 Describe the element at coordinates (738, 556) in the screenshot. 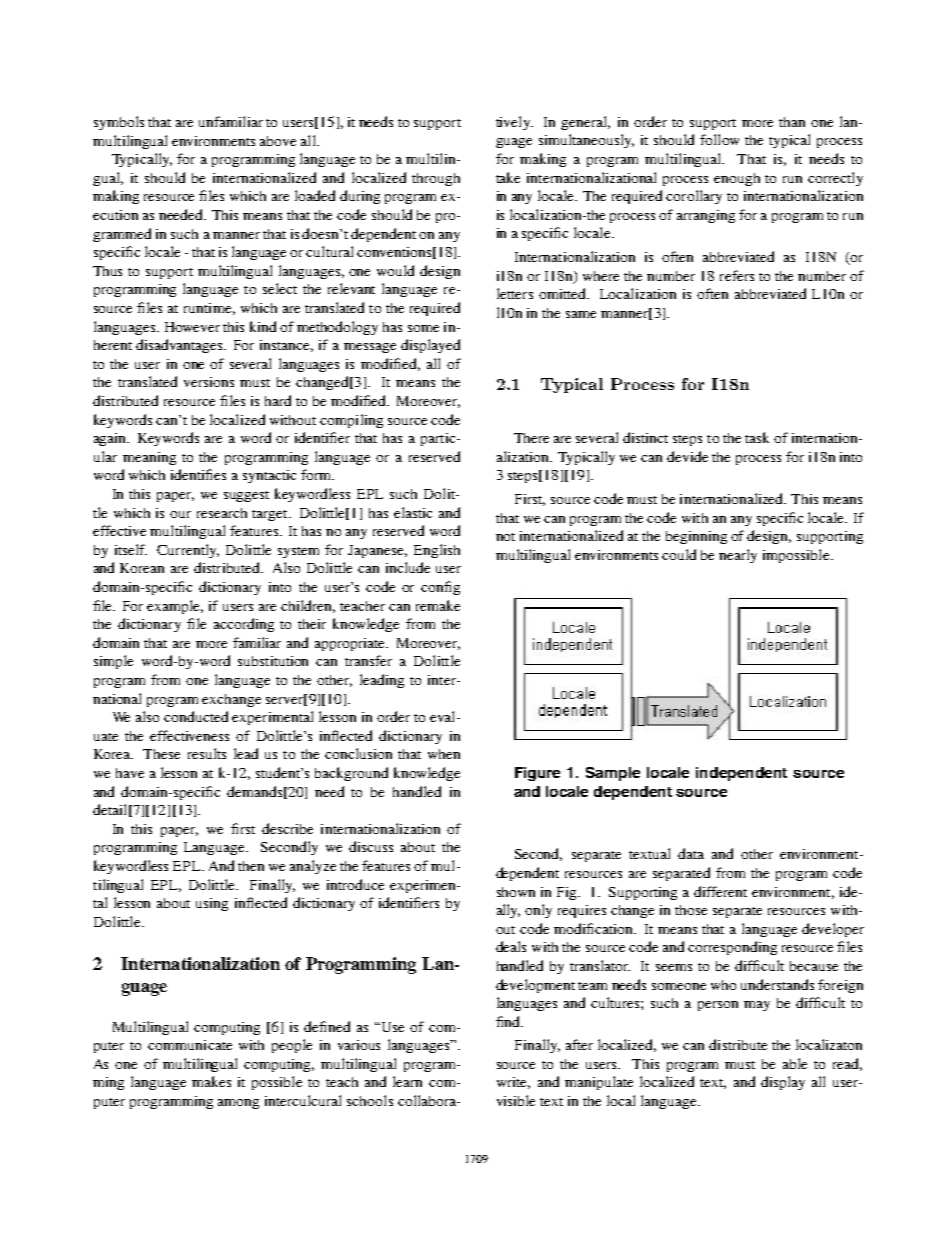

I see `nearly` at that location.
